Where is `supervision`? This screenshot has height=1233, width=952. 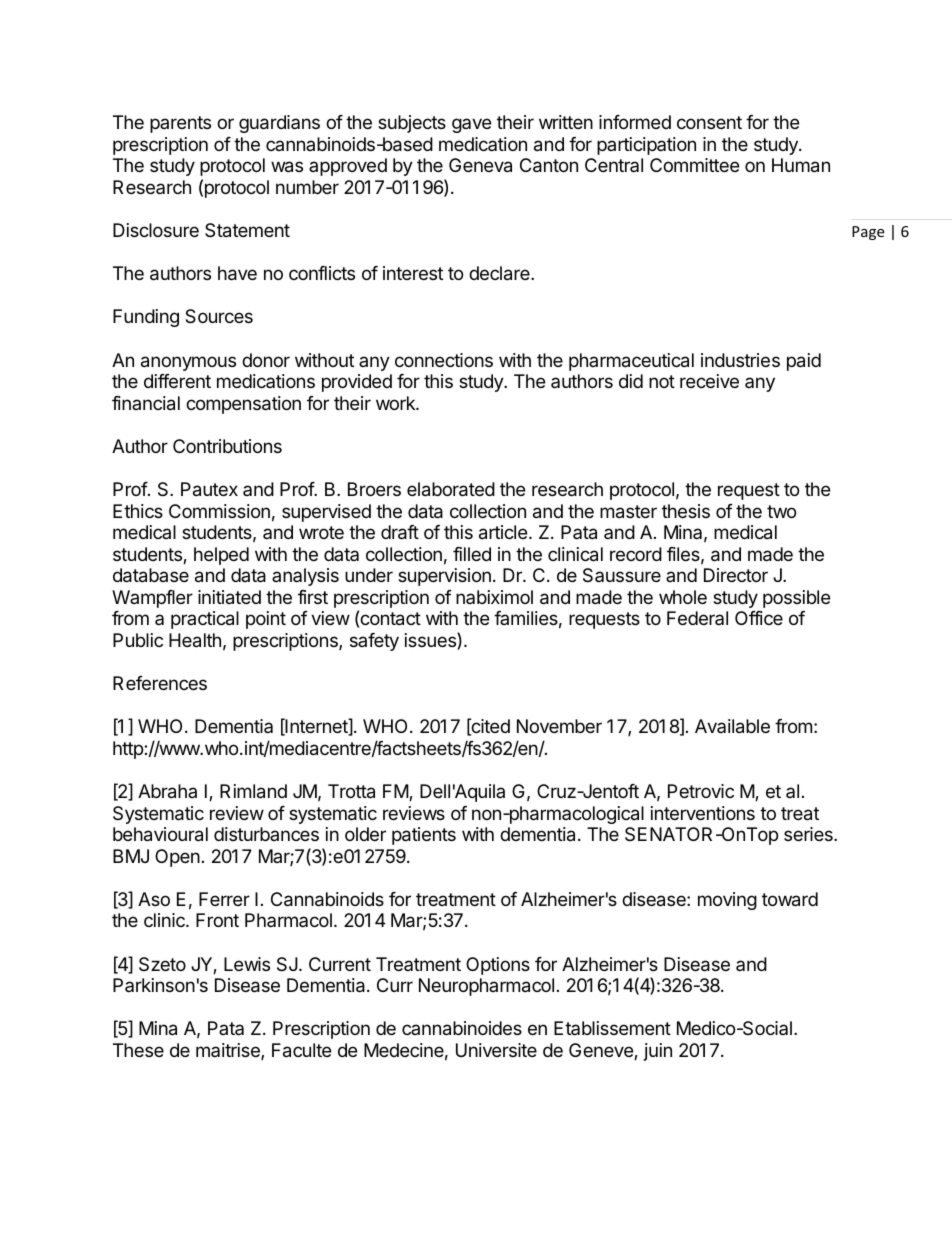 supervision is located at coordinates (444, 577).
